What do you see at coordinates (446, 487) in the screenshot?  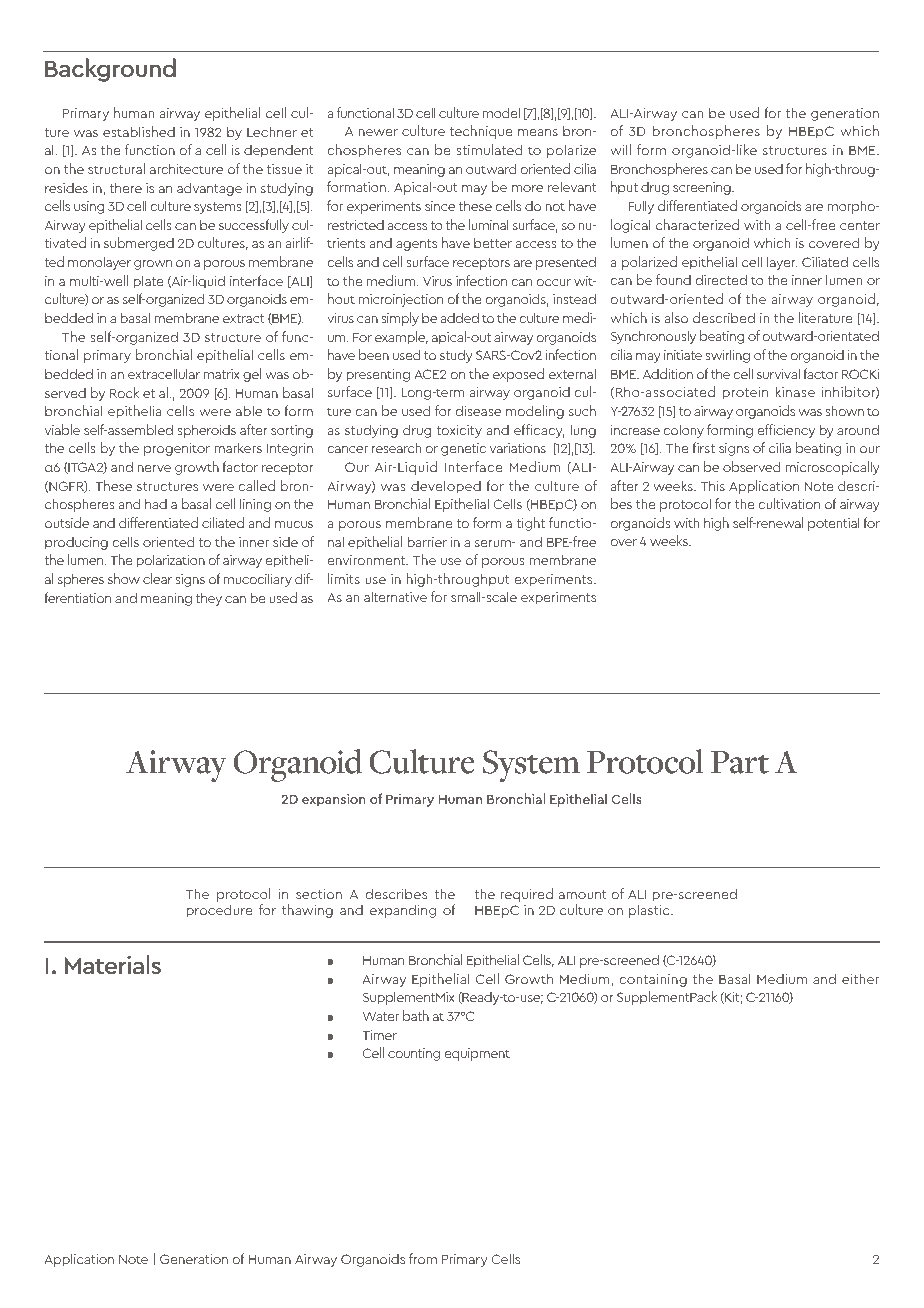 I see `developed` at bounding box center [446, 487].
